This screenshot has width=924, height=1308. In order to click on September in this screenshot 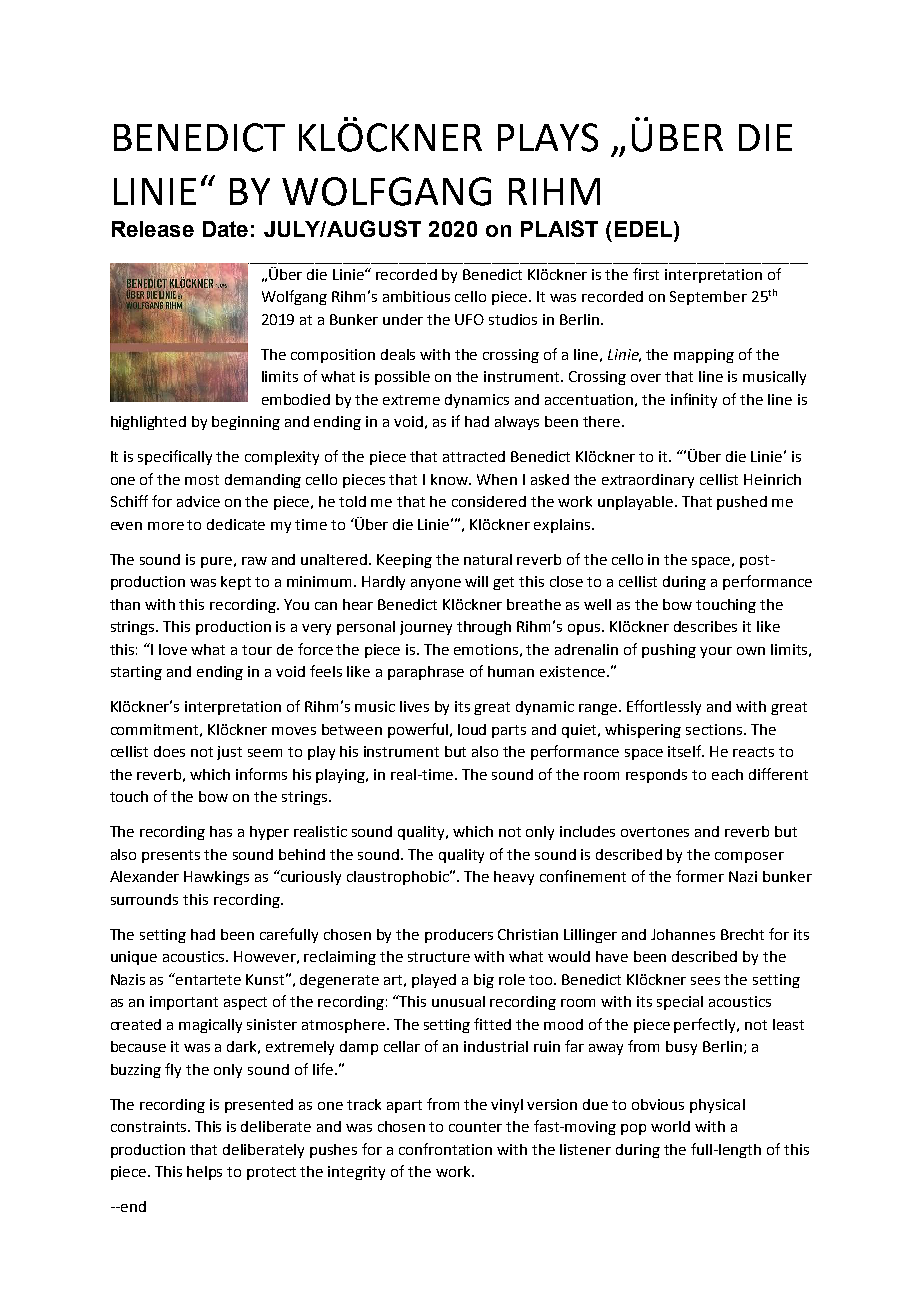, I will do `click(708, 298)`.
